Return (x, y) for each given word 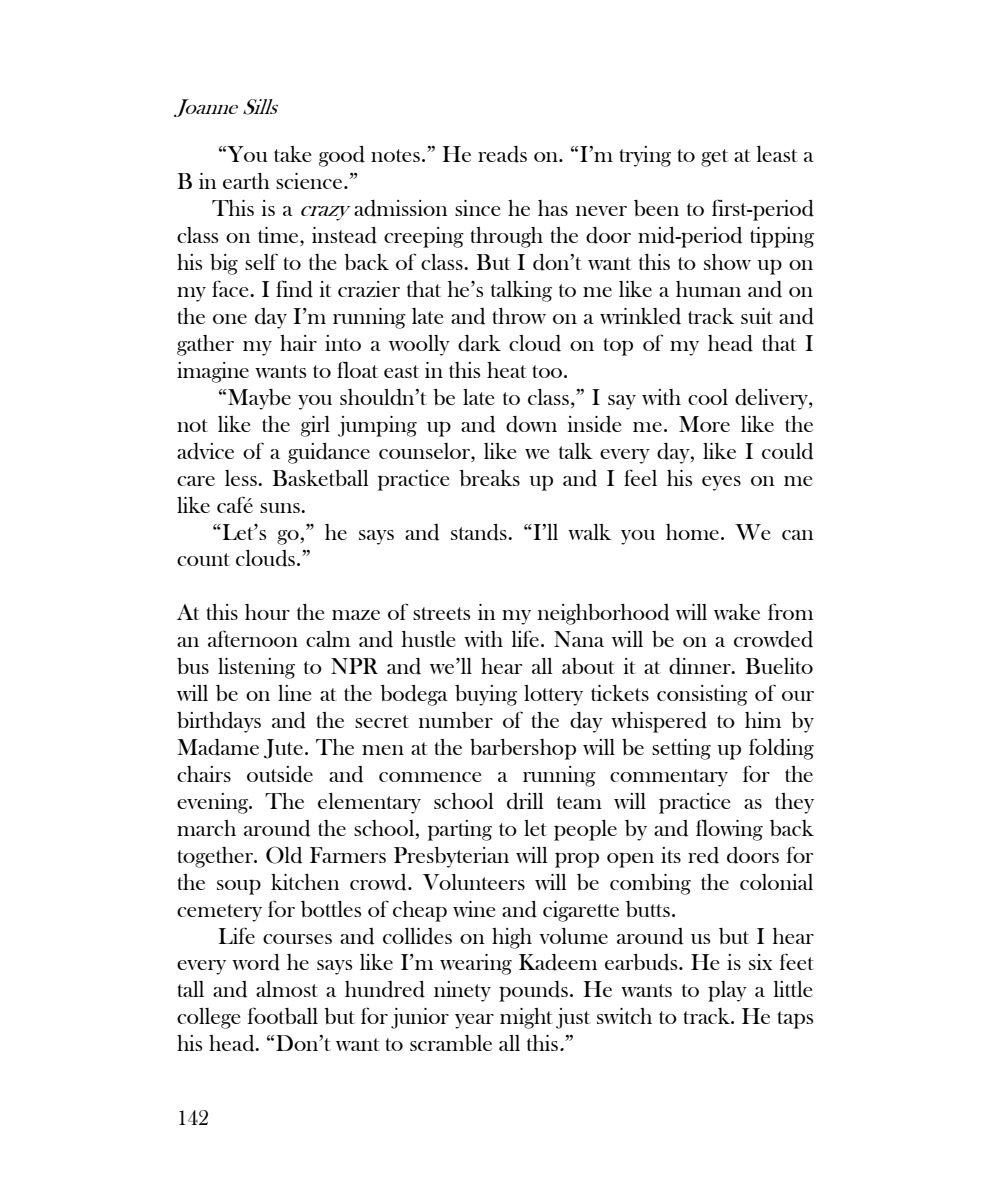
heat (507, 370)
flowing (729, 830)
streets (441, 613)
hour (267, 612)
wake (737, 612)
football (283, 1015)
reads (502, 154)
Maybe (259, 399)
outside (280, 774)
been (656, 208)
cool (708, 397)
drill (525, 801)
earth (246, 181)
